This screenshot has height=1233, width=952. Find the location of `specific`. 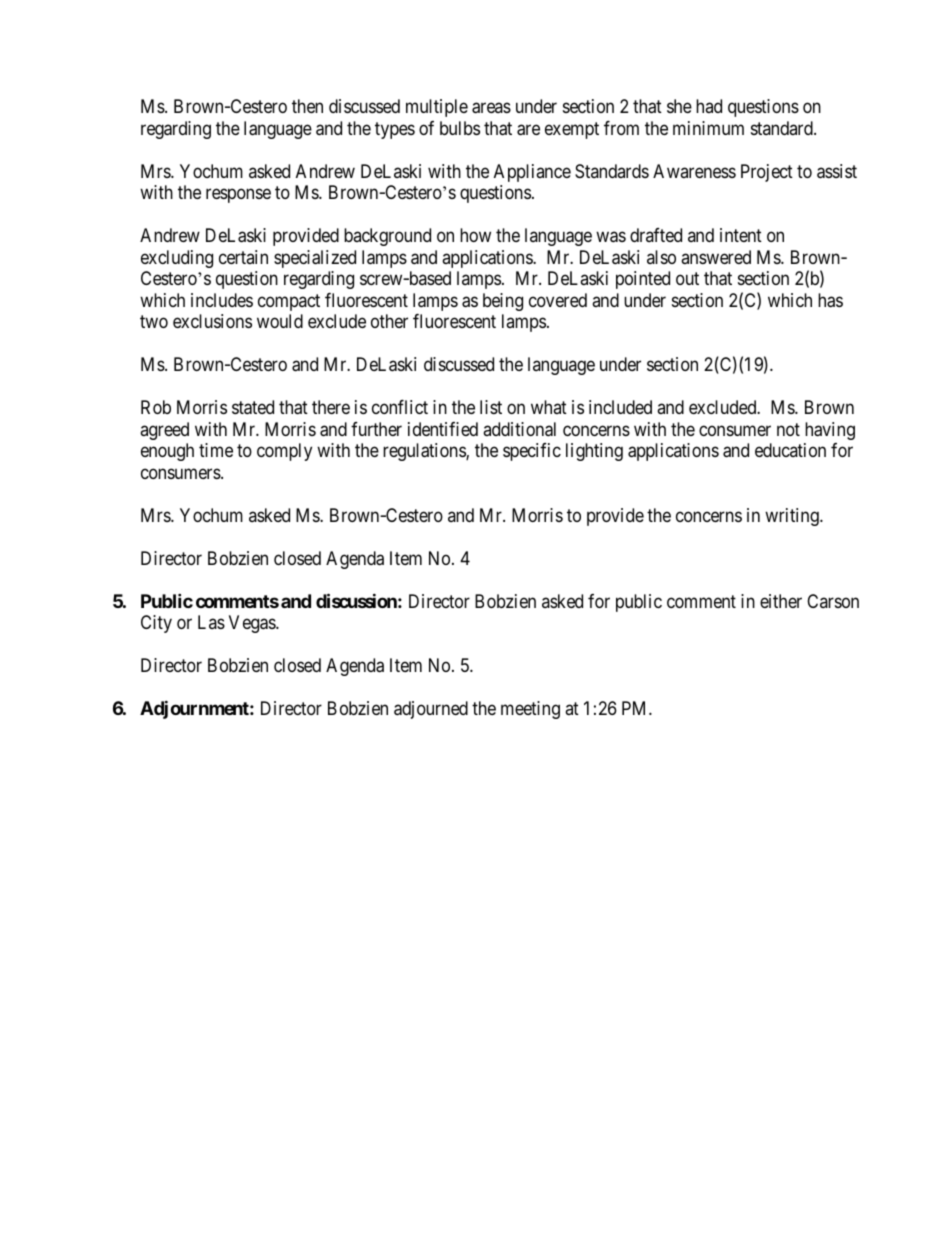

specific is located at coordinates (532, 452).
